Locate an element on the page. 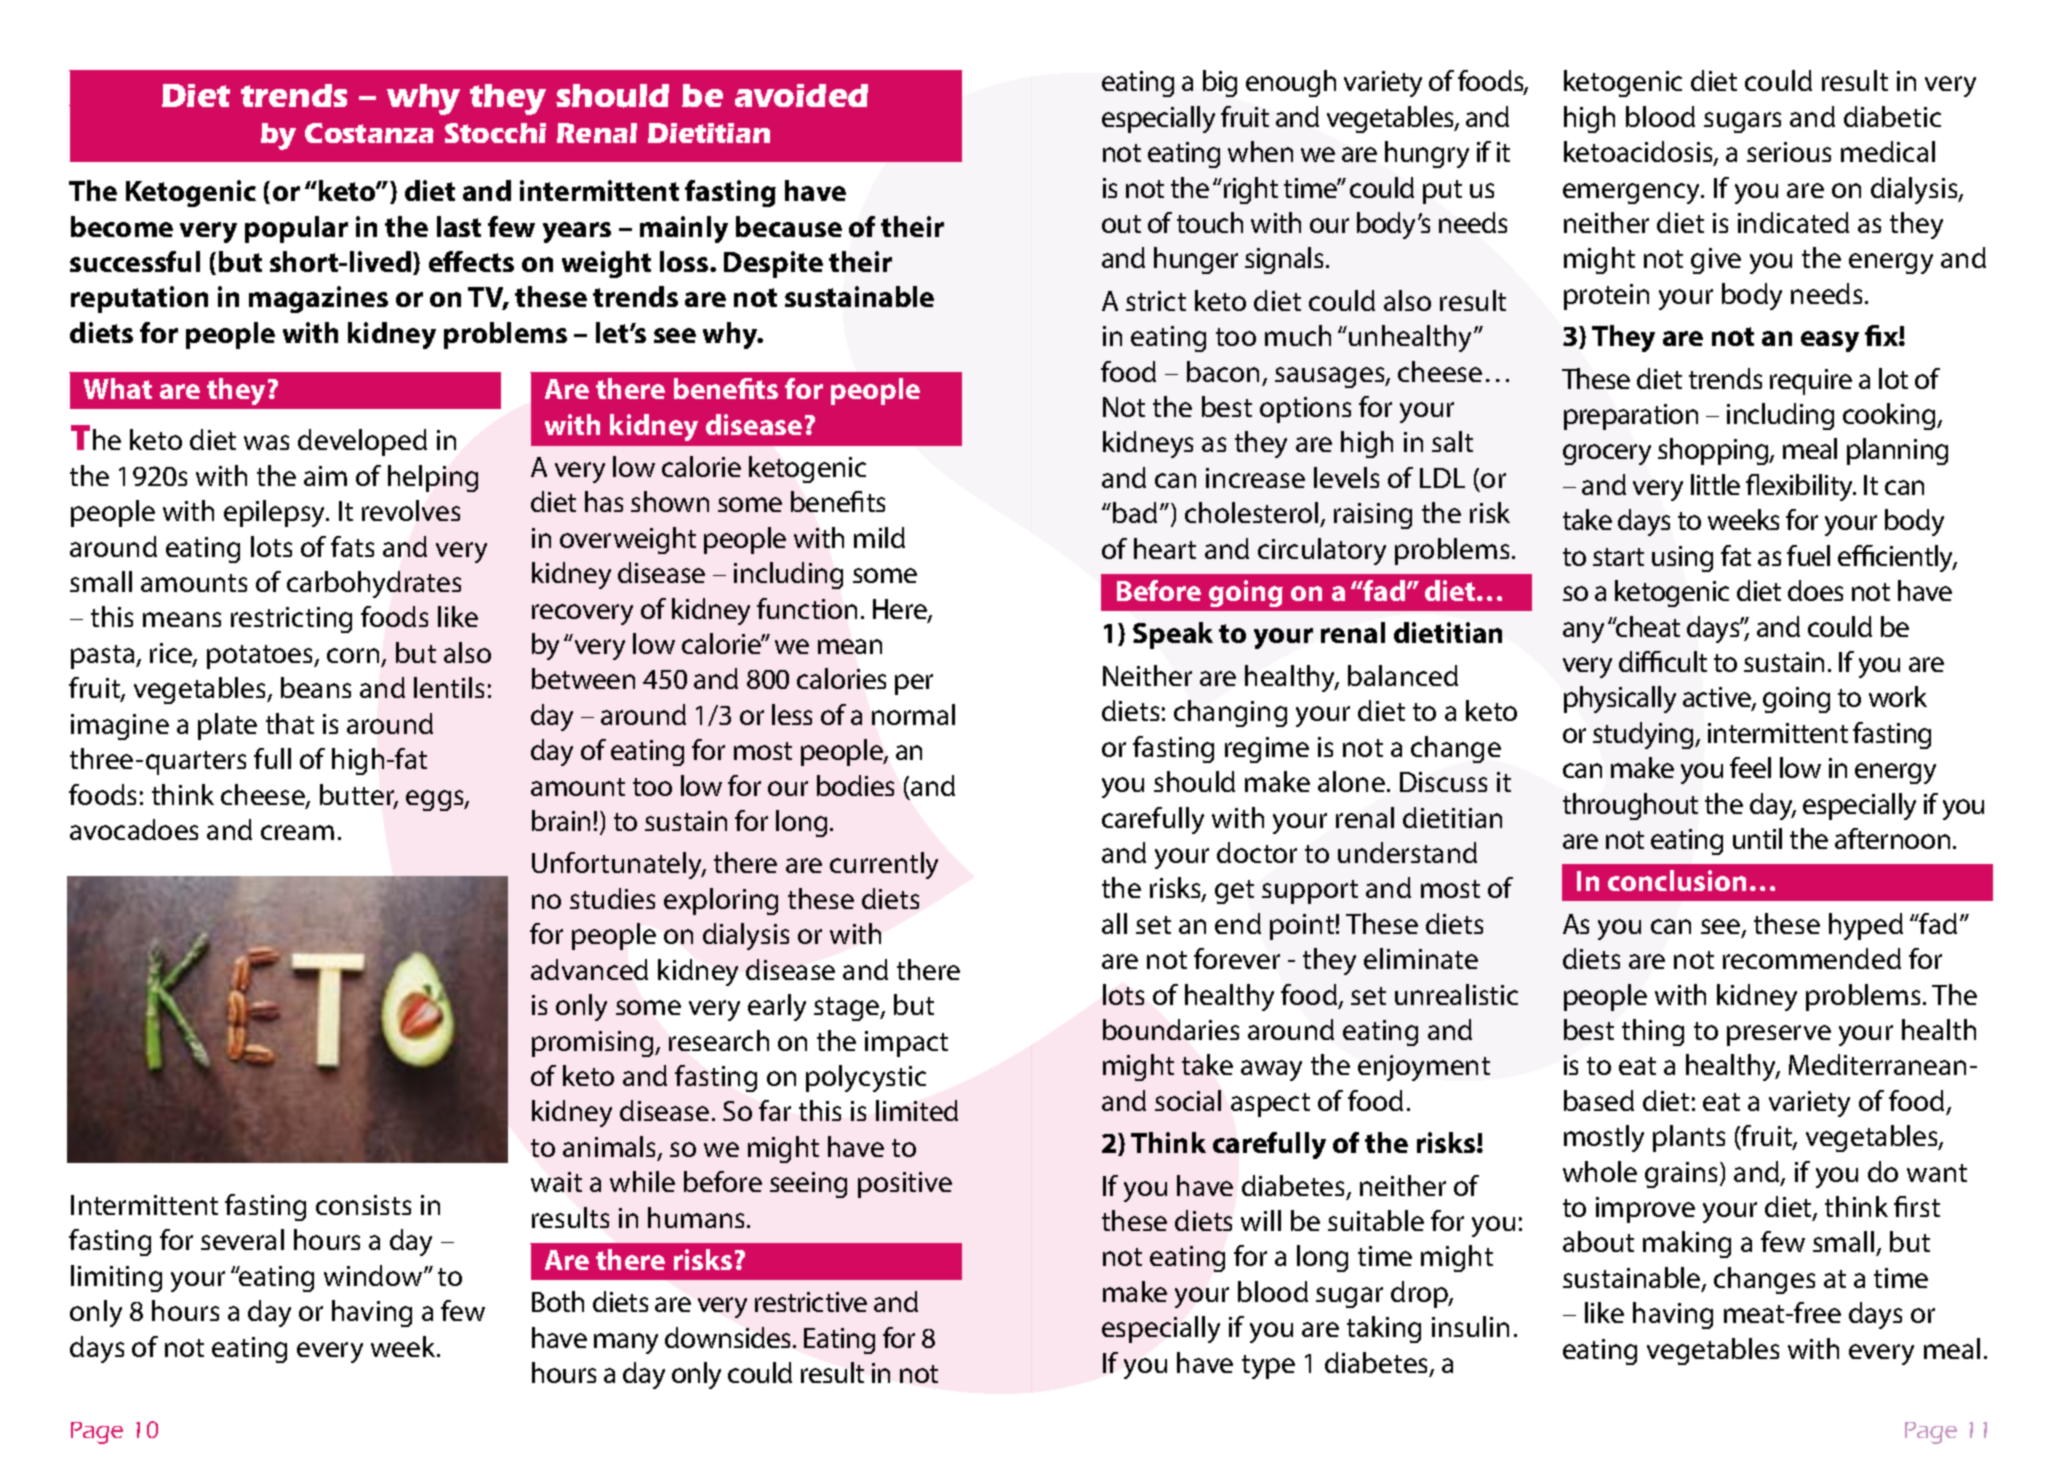  window is located at coordinates (374, 1275).
